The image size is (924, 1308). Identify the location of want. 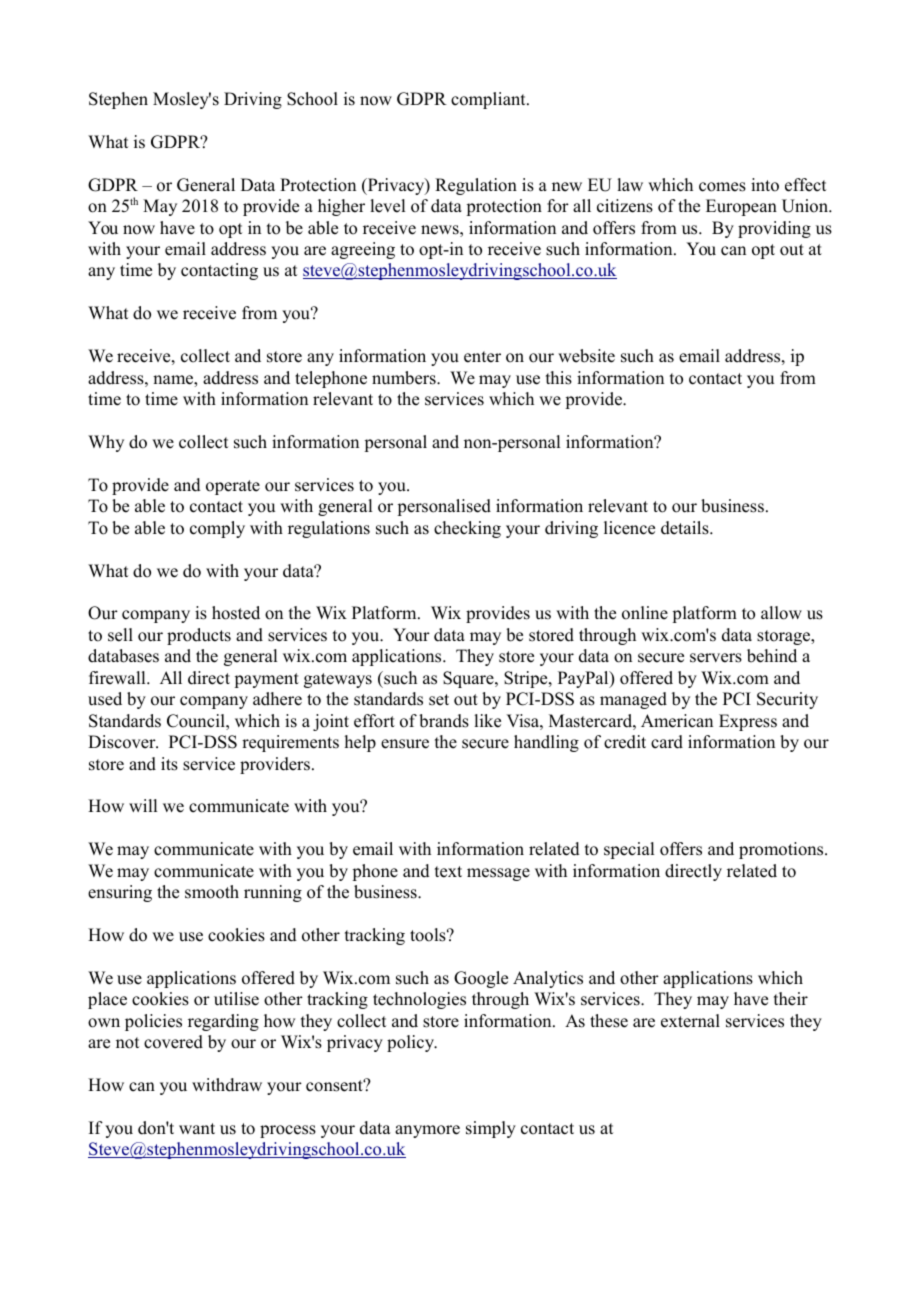
(197, 1128).
